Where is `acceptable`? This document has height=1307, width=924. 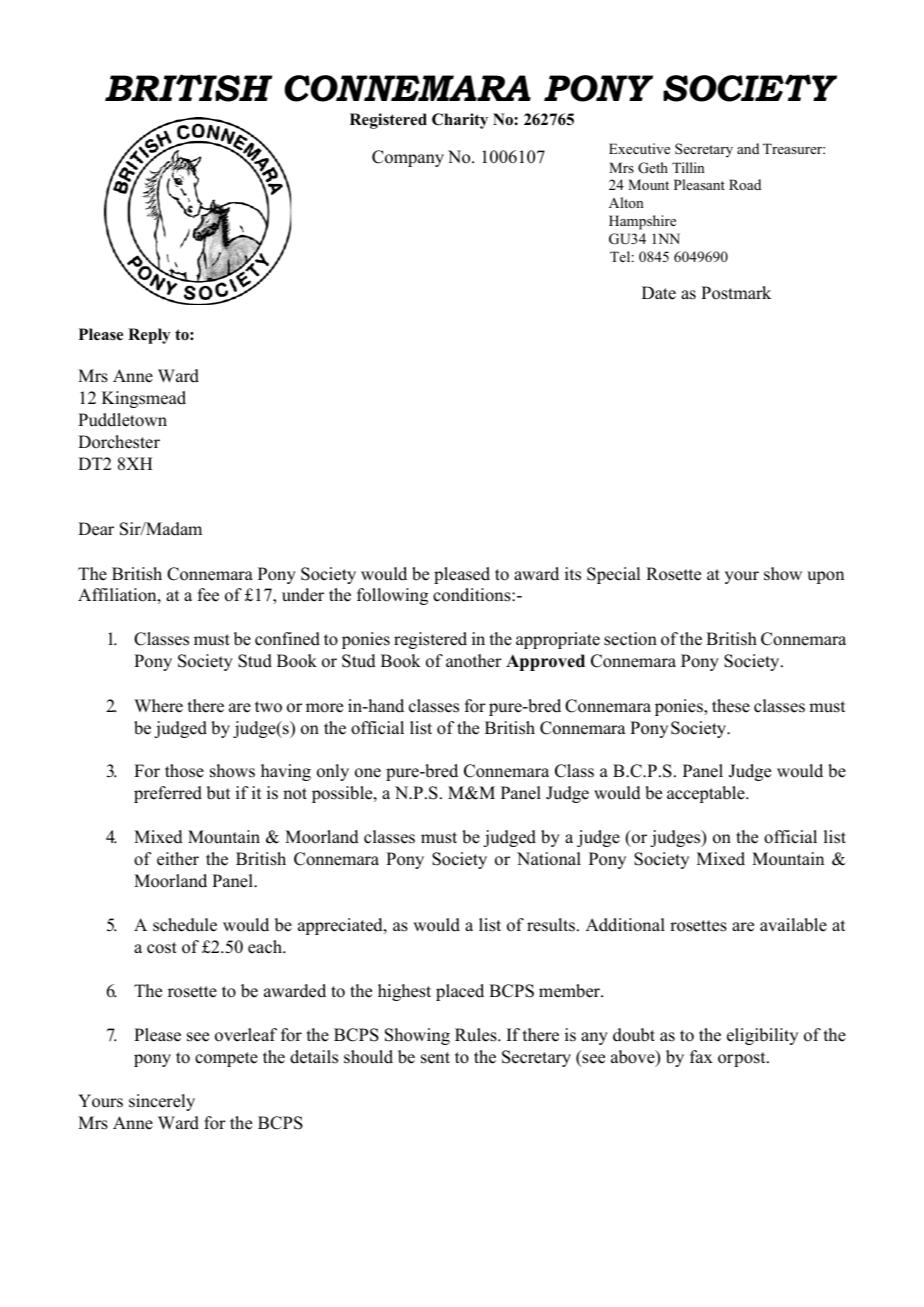
acceptable is located at coordinates (707, 794).
